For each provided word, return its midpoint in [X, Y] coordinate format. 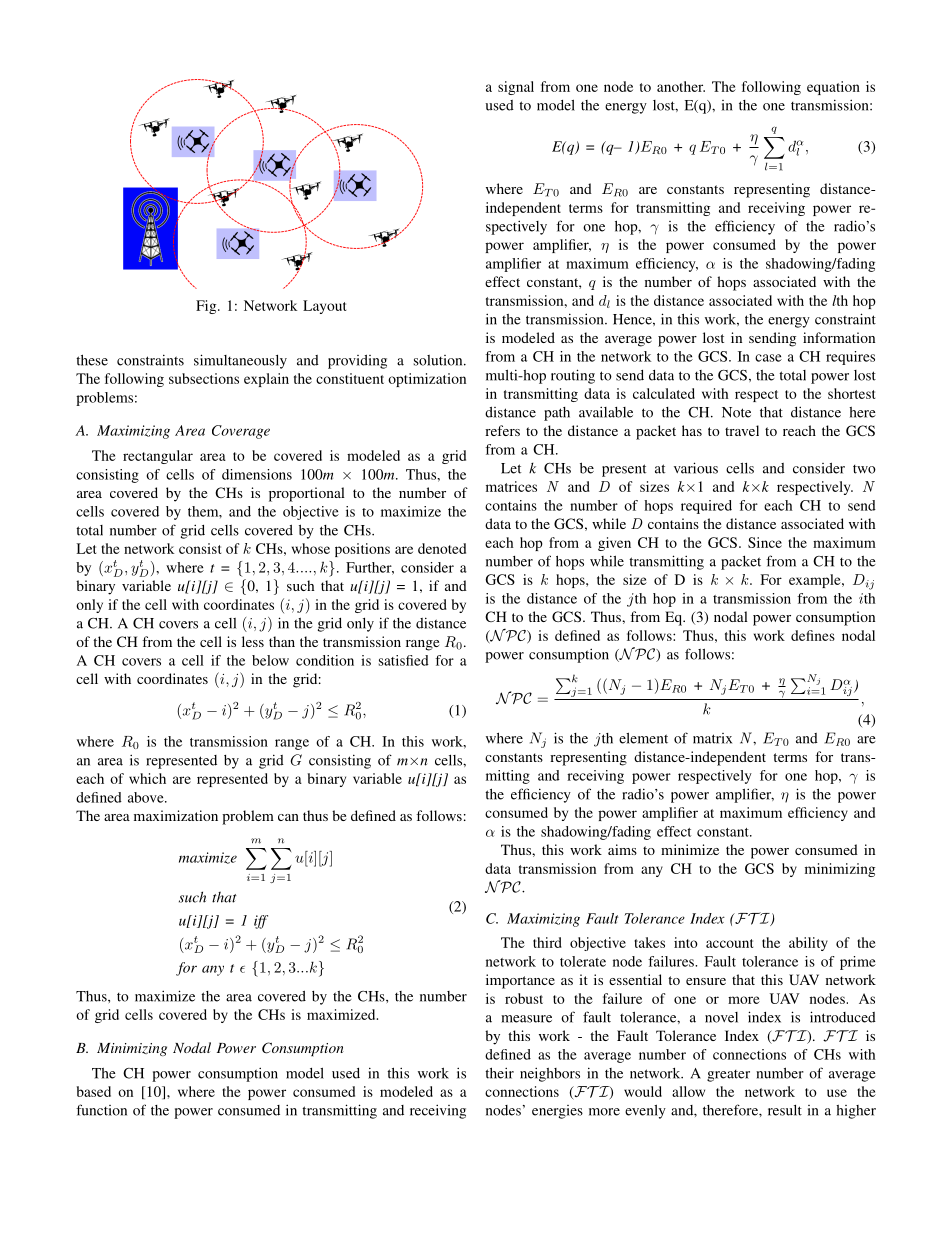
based [94, 1091]
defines [813, 635]
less [253, 641]
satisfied [404, 660]
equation [833, 88]
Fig [207, 307]
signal [516, 88]
